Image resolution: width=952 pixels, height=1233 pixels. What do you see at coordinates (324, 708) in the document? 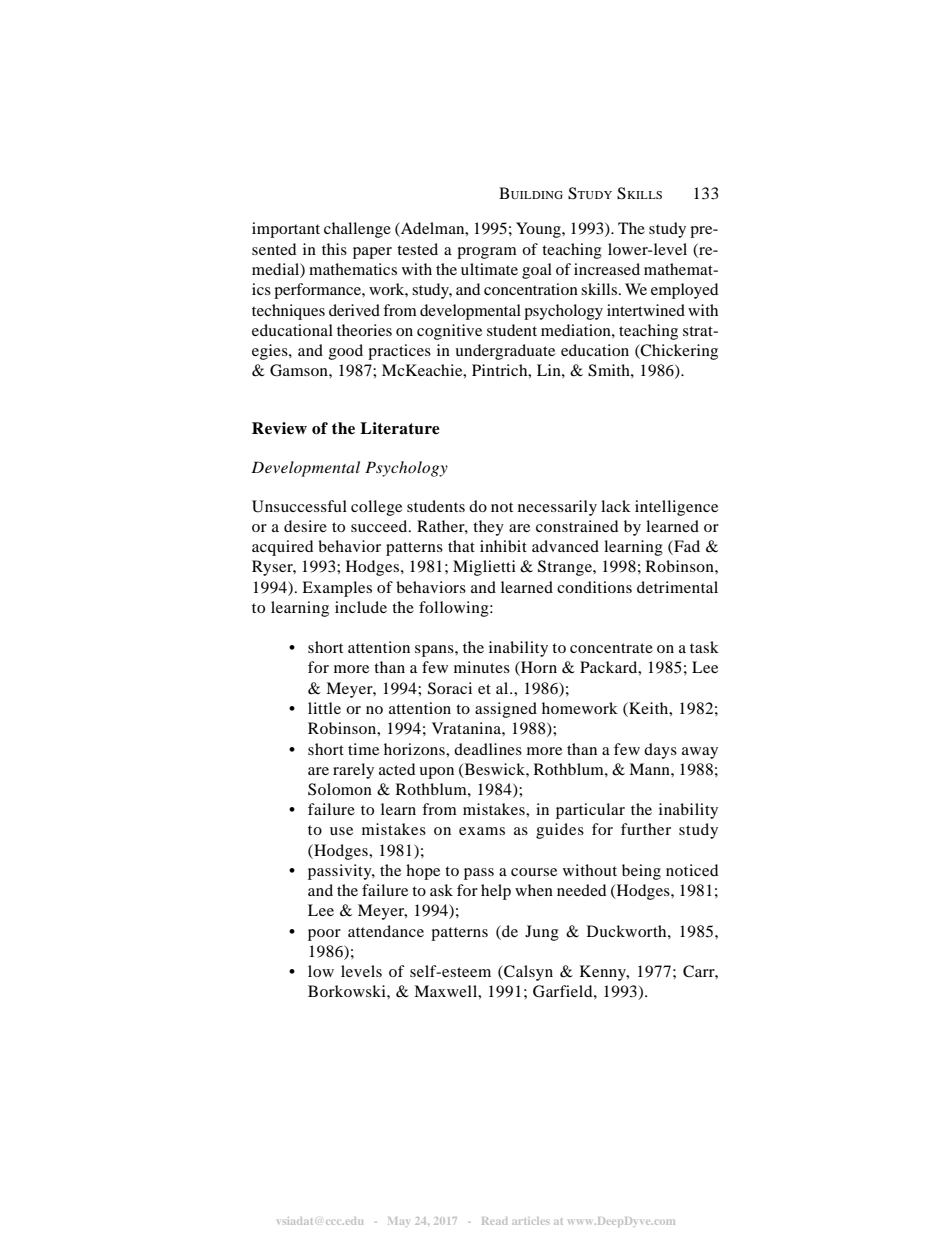
I see `little` at bounding box center [324, 708].
